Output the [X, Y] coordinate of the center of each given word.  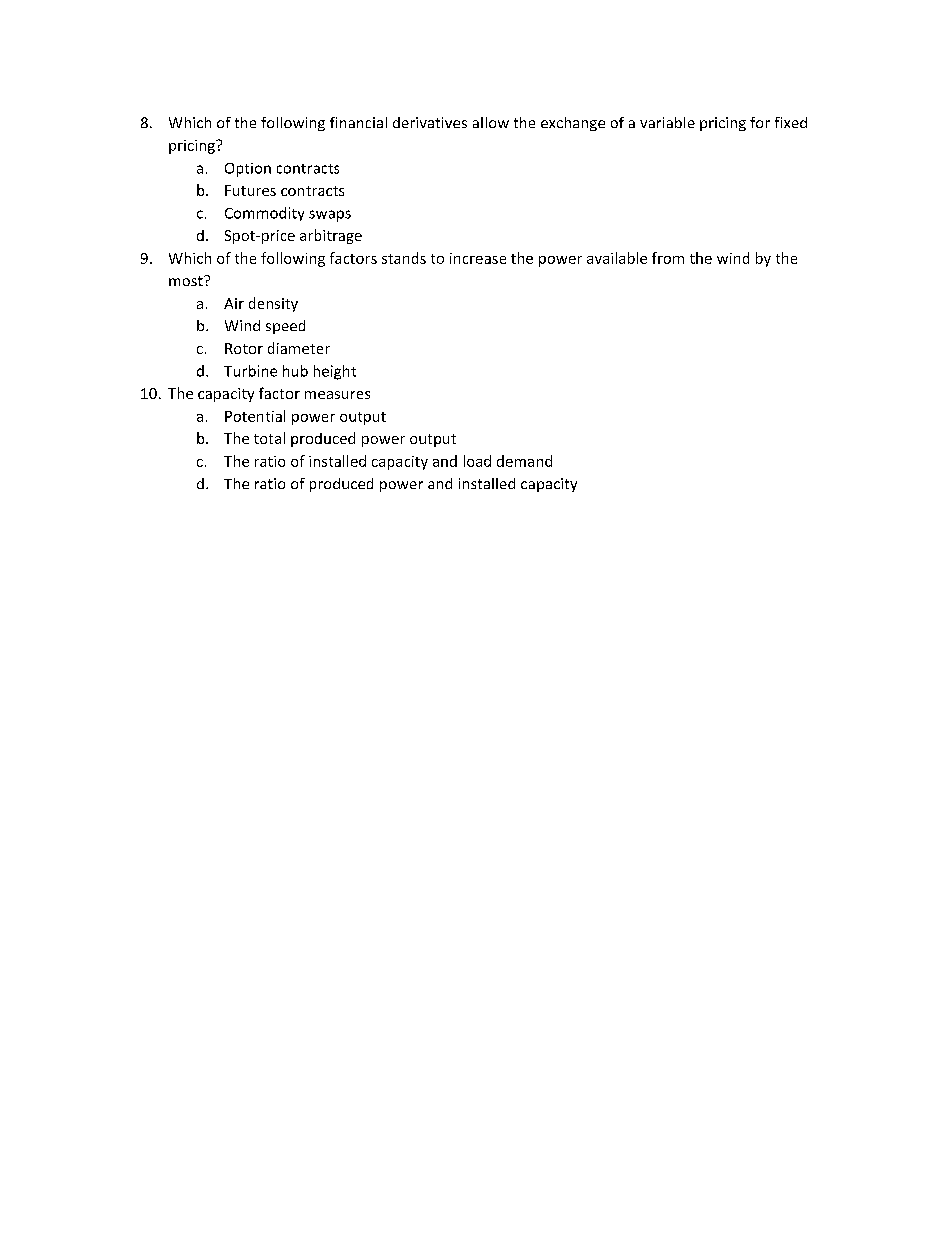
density [273, 304]
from [668, 258]
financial [358, 122]
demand [524, 461]
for [760, 122]
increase [478, 258]
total [269, 438]
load [477, 461]
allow [491, 122]
